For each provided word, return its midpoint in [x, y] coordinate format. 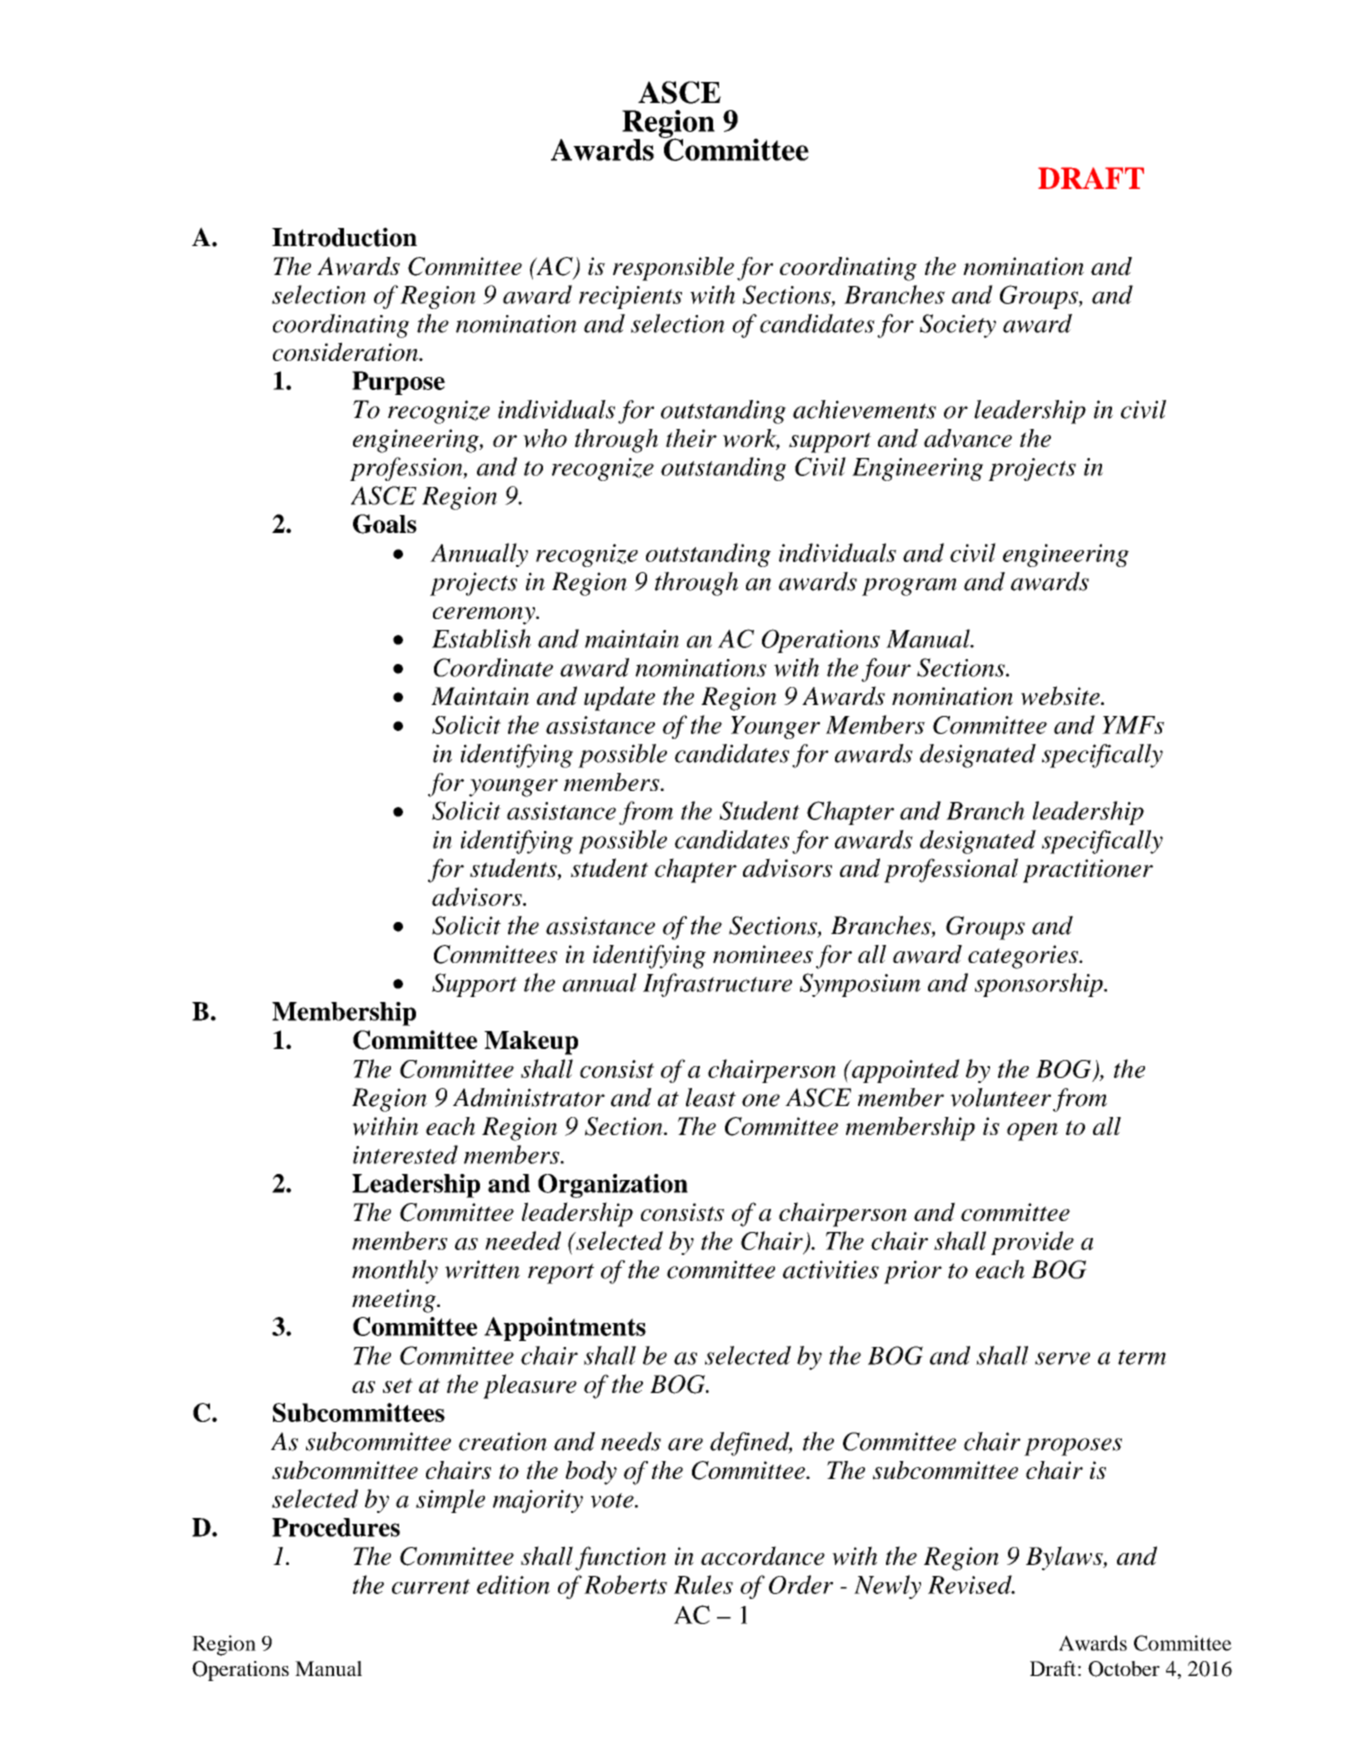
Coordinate [493, 667]
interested [405, 1154]
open [1032, 1132]
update [619, 698]
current [431, 1586]
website [1061, 695]
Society [958, 326]
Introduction [344, 237]
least [711, 1097]
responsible [673, 269]
